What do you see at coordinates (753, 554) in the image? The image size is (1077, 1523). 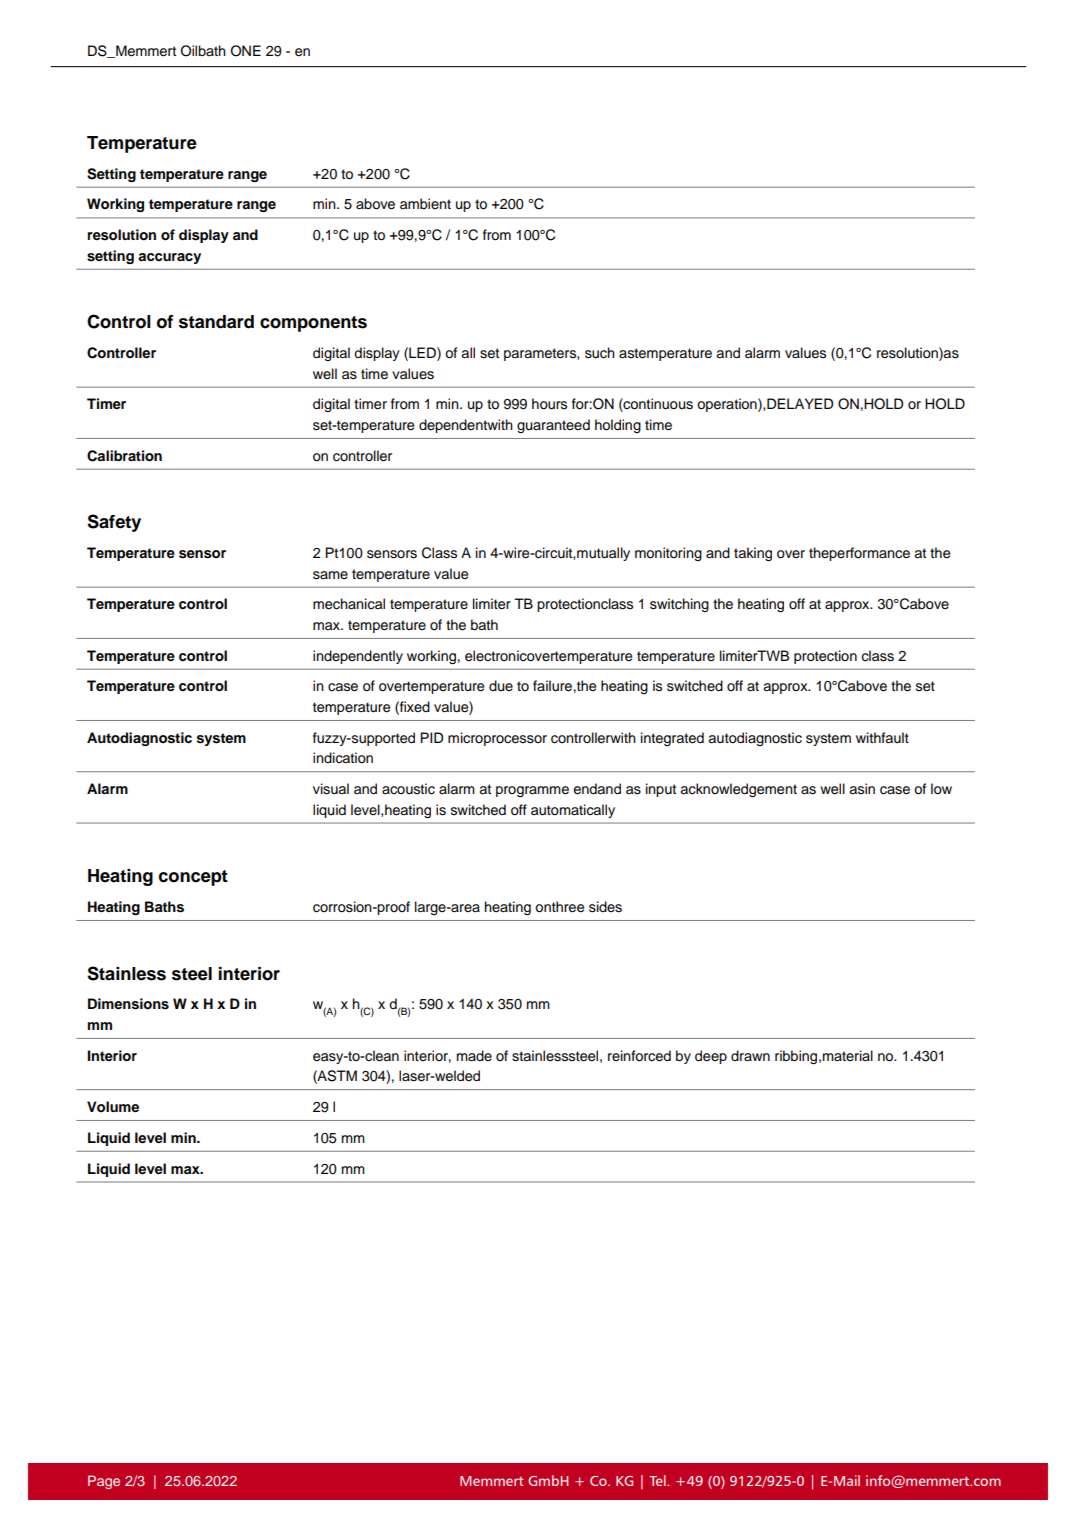 I see `taking` at bounding box center [753, 554].
